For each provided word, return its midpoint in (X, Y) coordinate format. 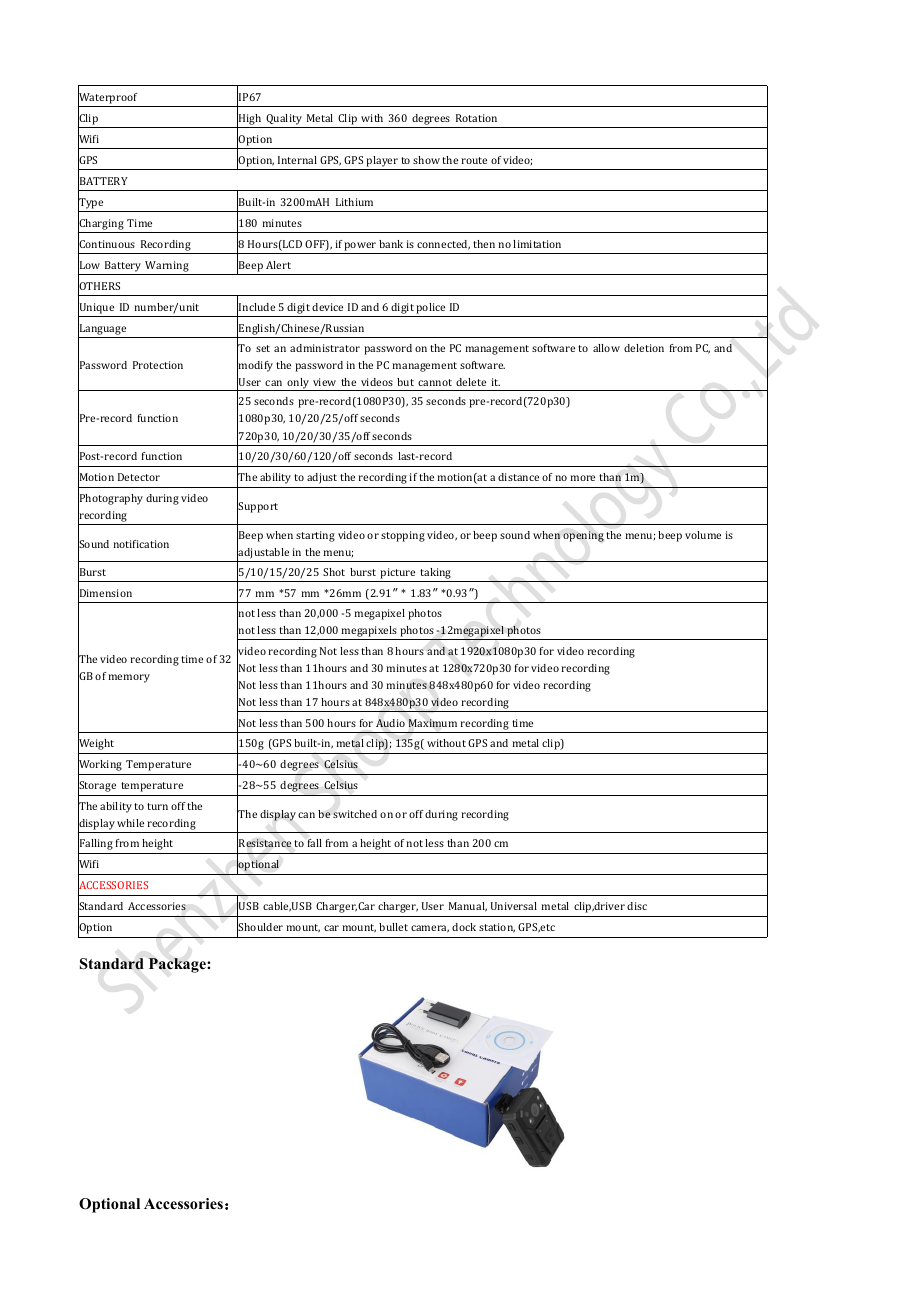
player (382, 161)
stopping (403, 536)
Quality (284, 119)
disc (637, 906)
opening (583, 536)
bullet (393, 927)
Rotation (476, 118)
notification (141, 544)
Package (178, 965)
